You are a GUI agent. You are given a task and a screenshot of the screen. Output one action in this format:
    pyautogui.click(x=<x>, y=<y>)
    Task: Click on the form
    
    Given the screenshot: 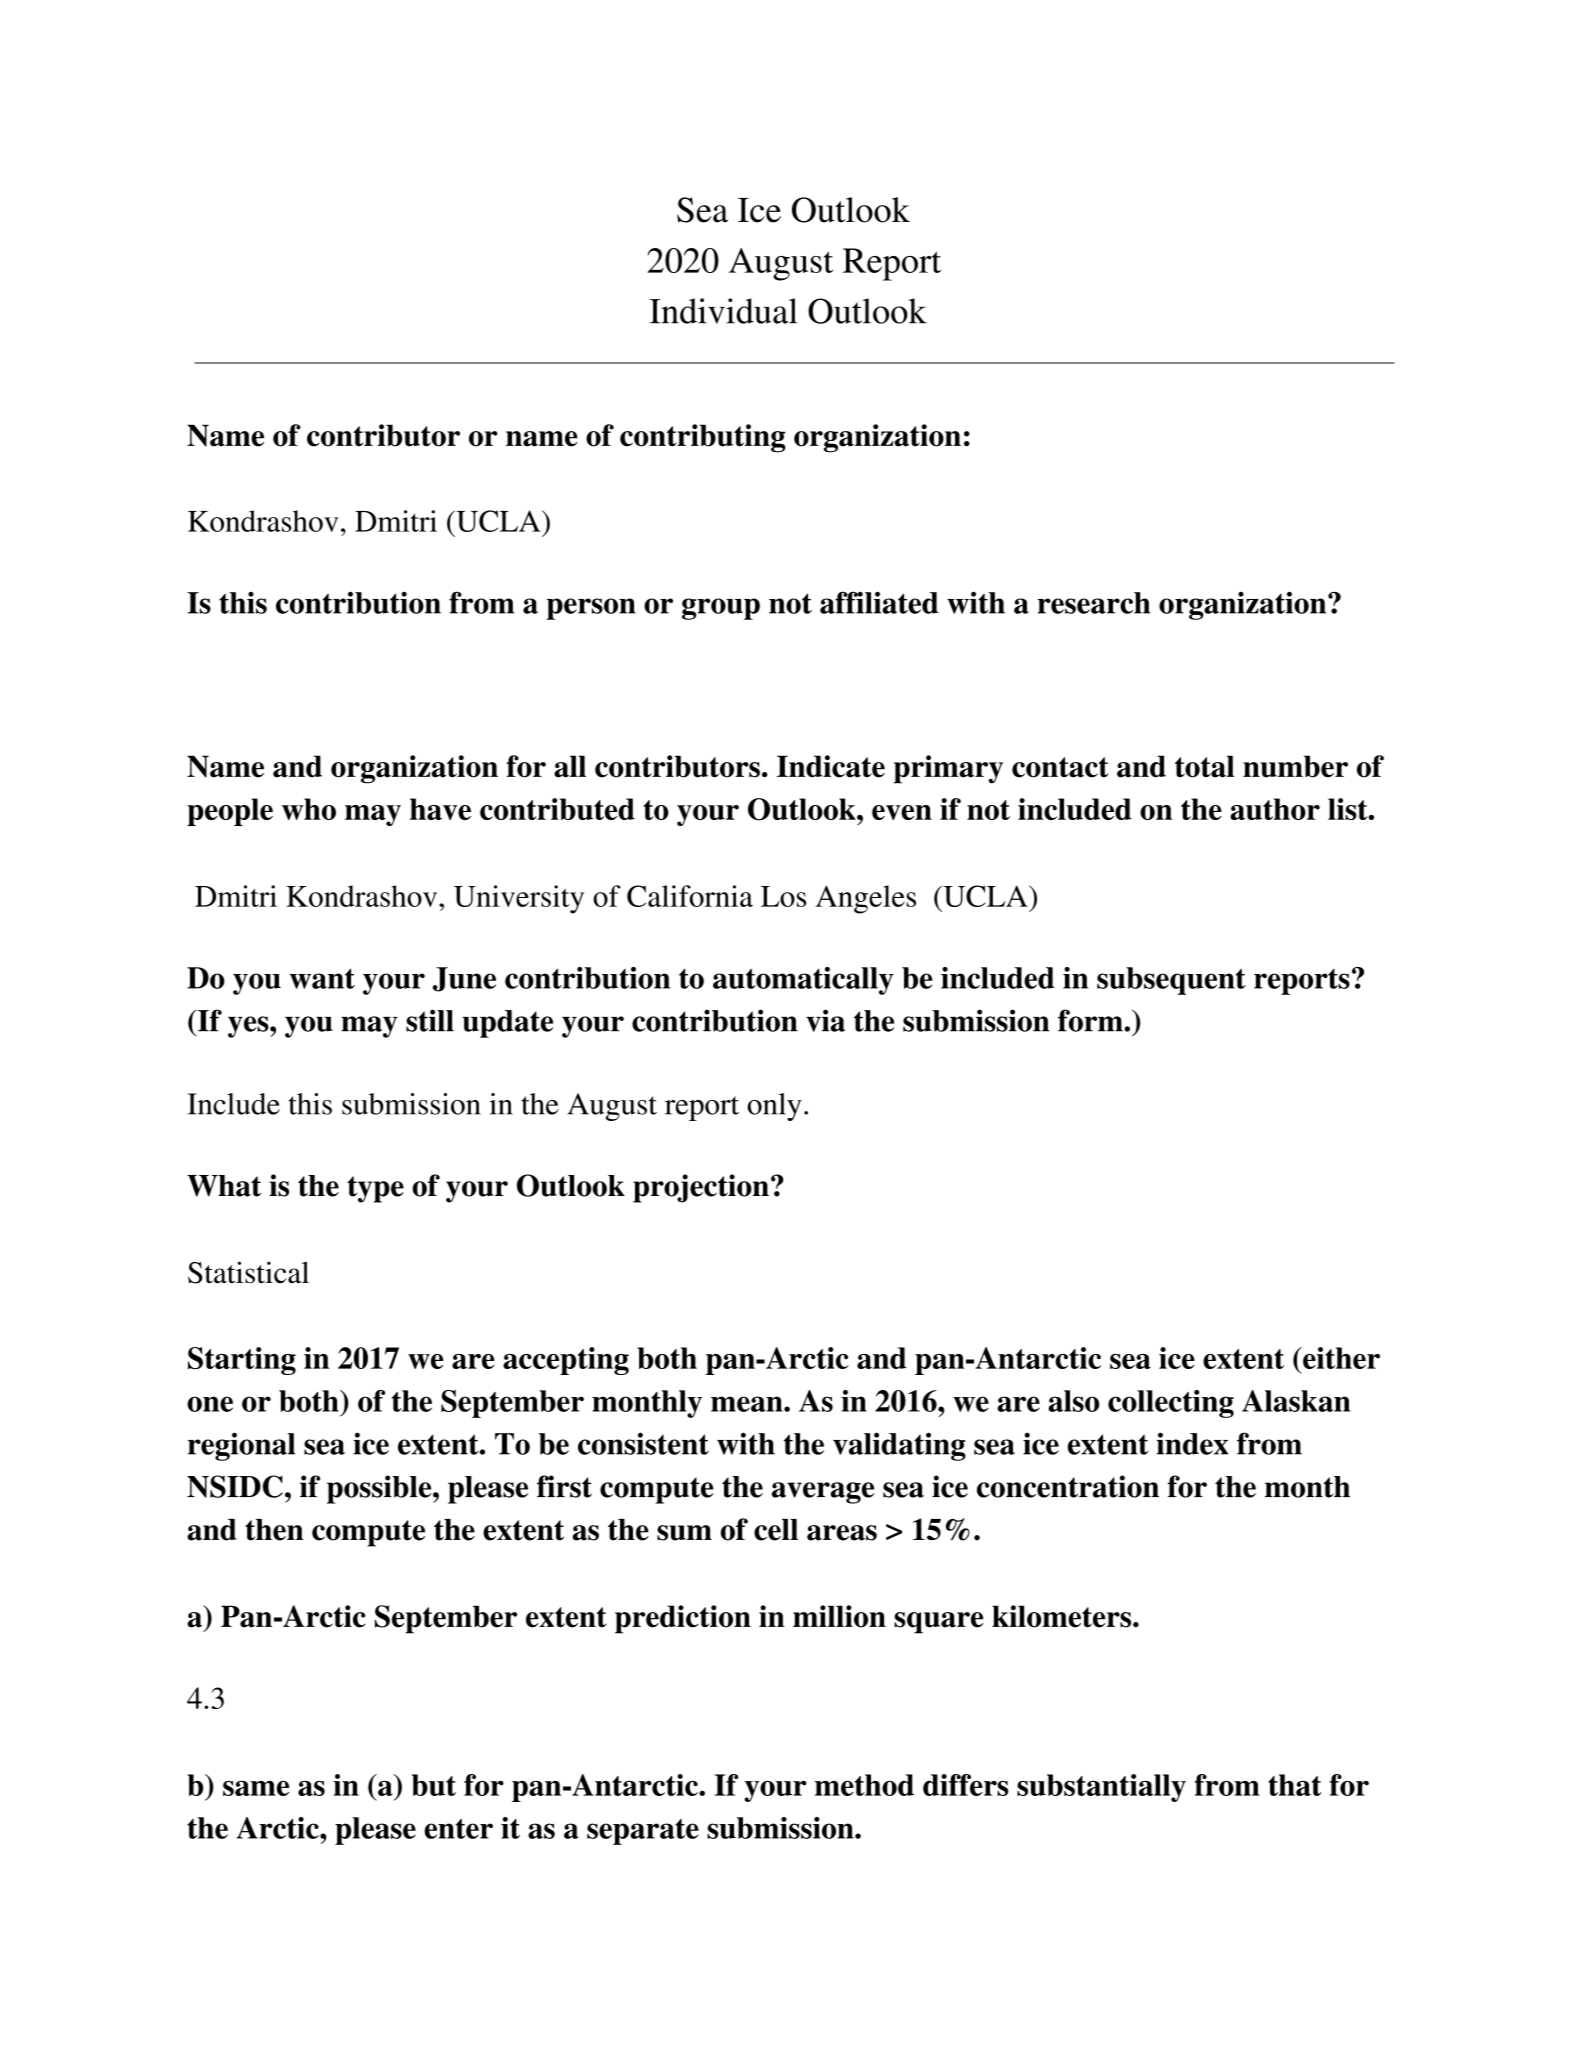 What is the action you would take?
    pyautogui.click(x=1091, y=1020)
